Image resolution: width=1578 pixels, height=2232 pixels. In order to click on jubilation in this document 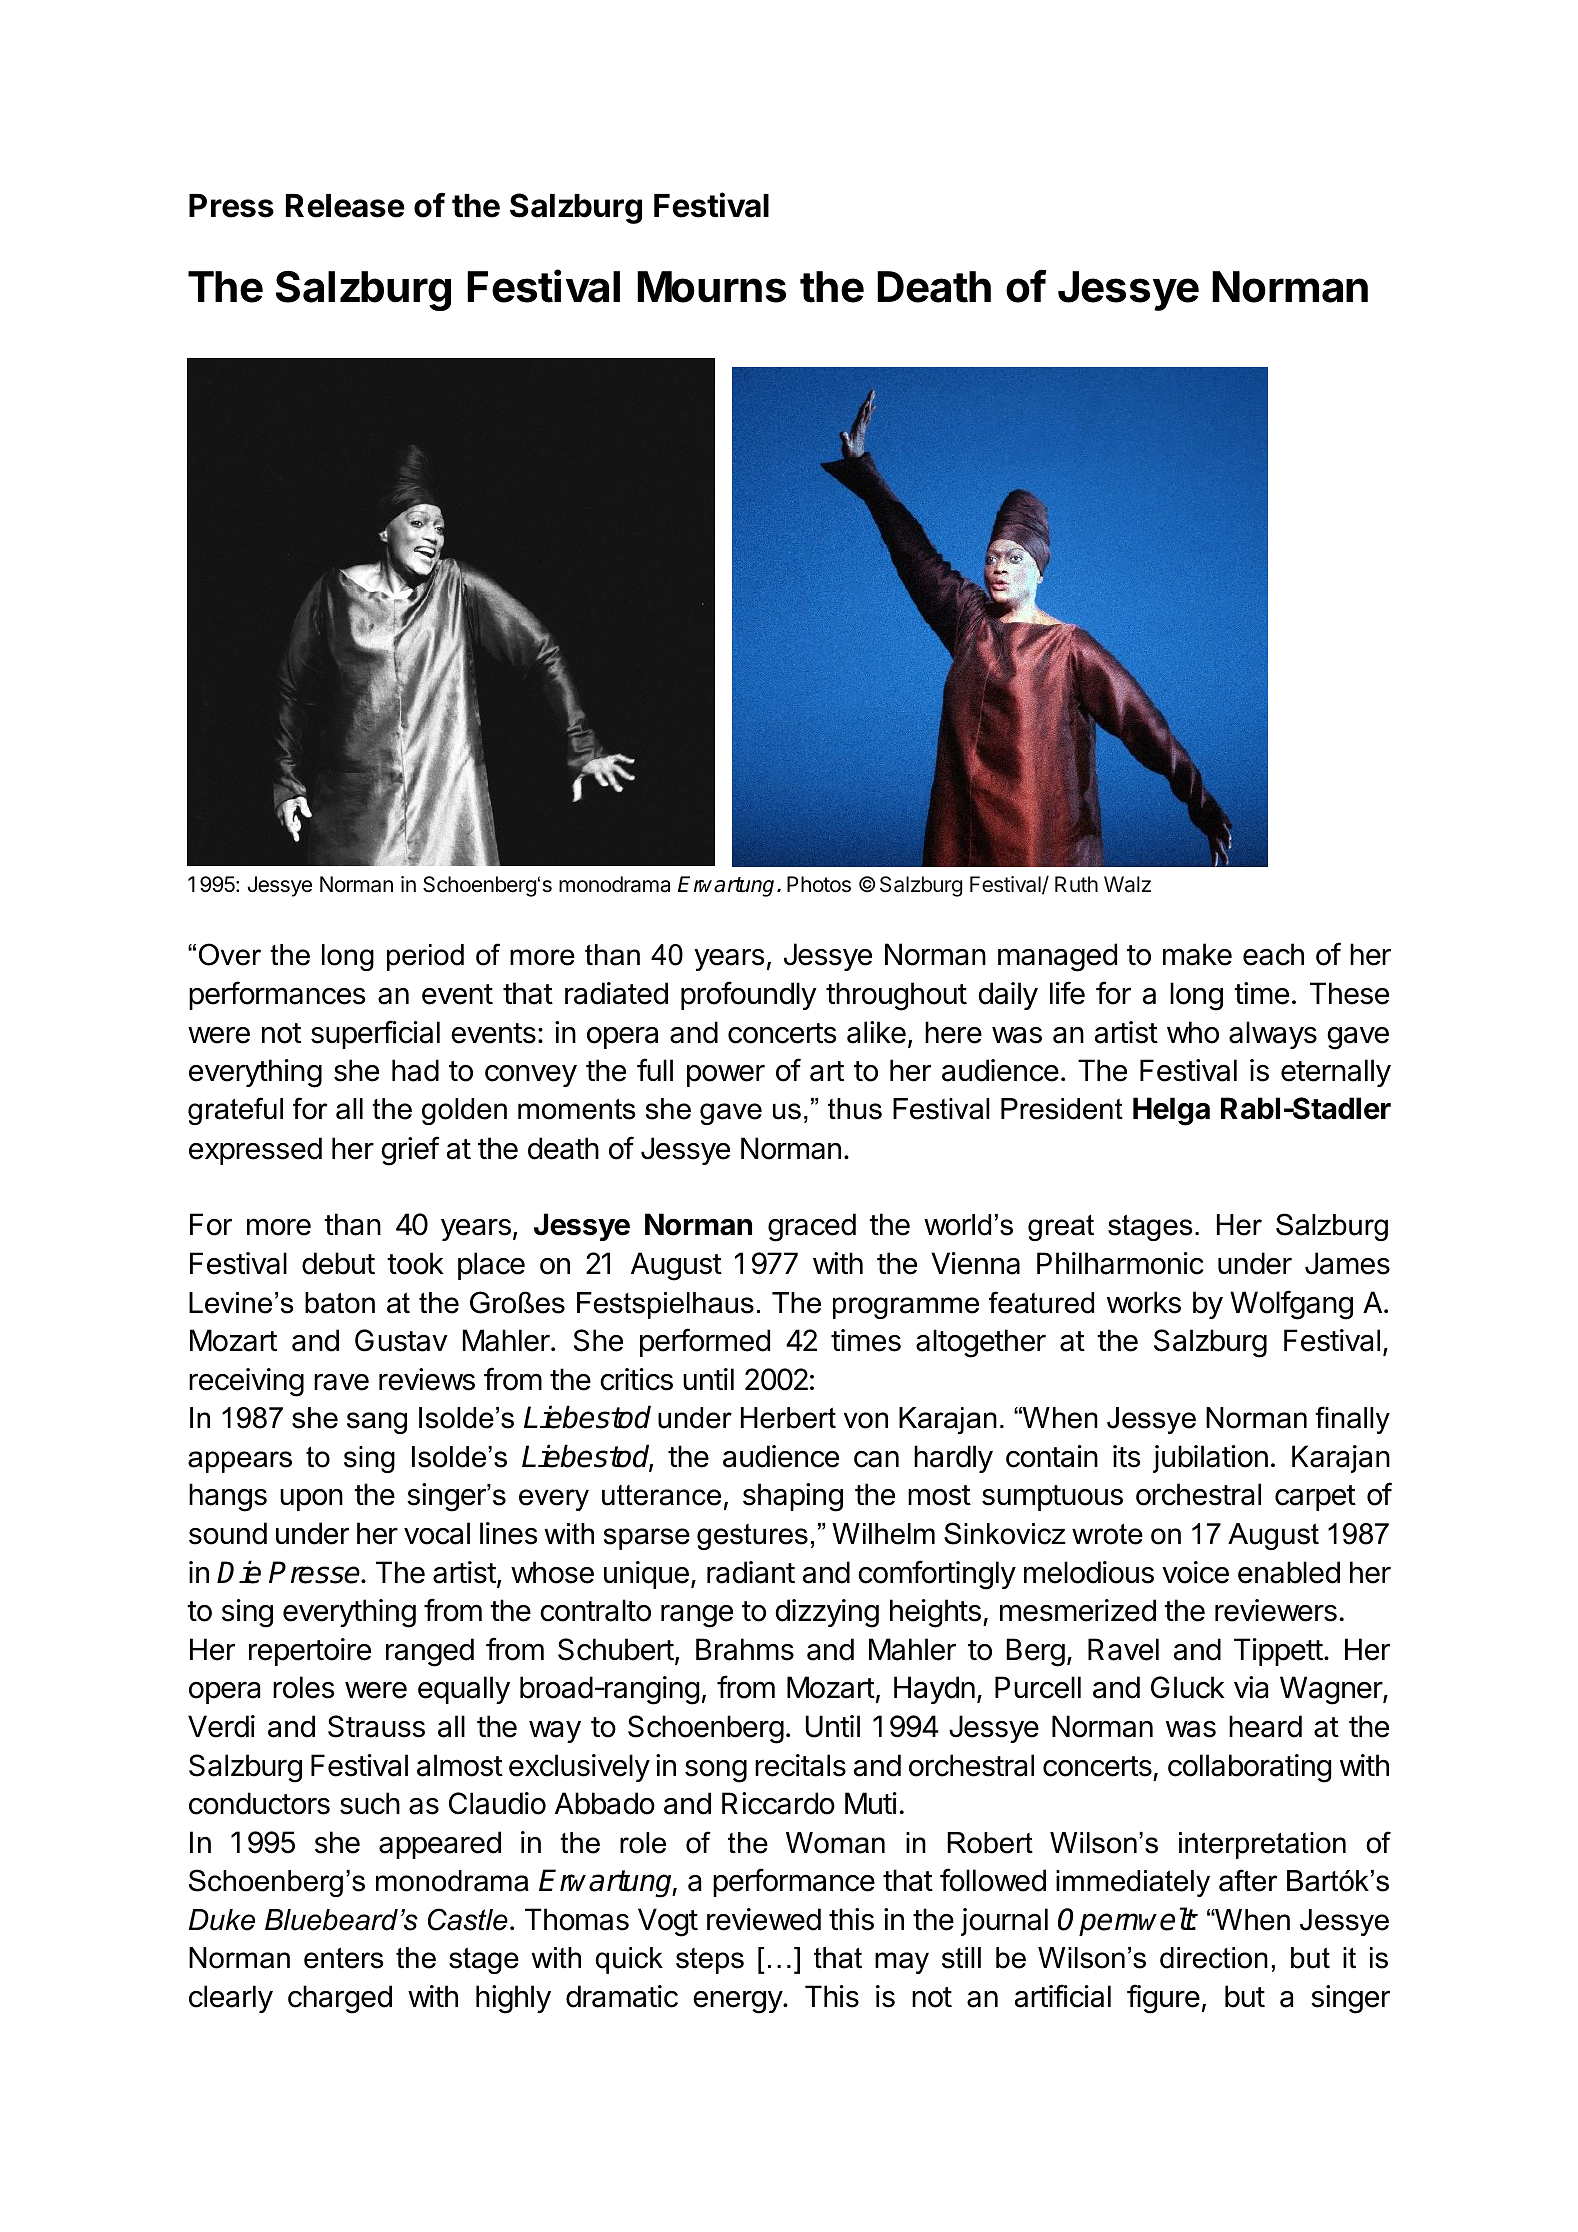, I will do `click(1210, 1459)`.
